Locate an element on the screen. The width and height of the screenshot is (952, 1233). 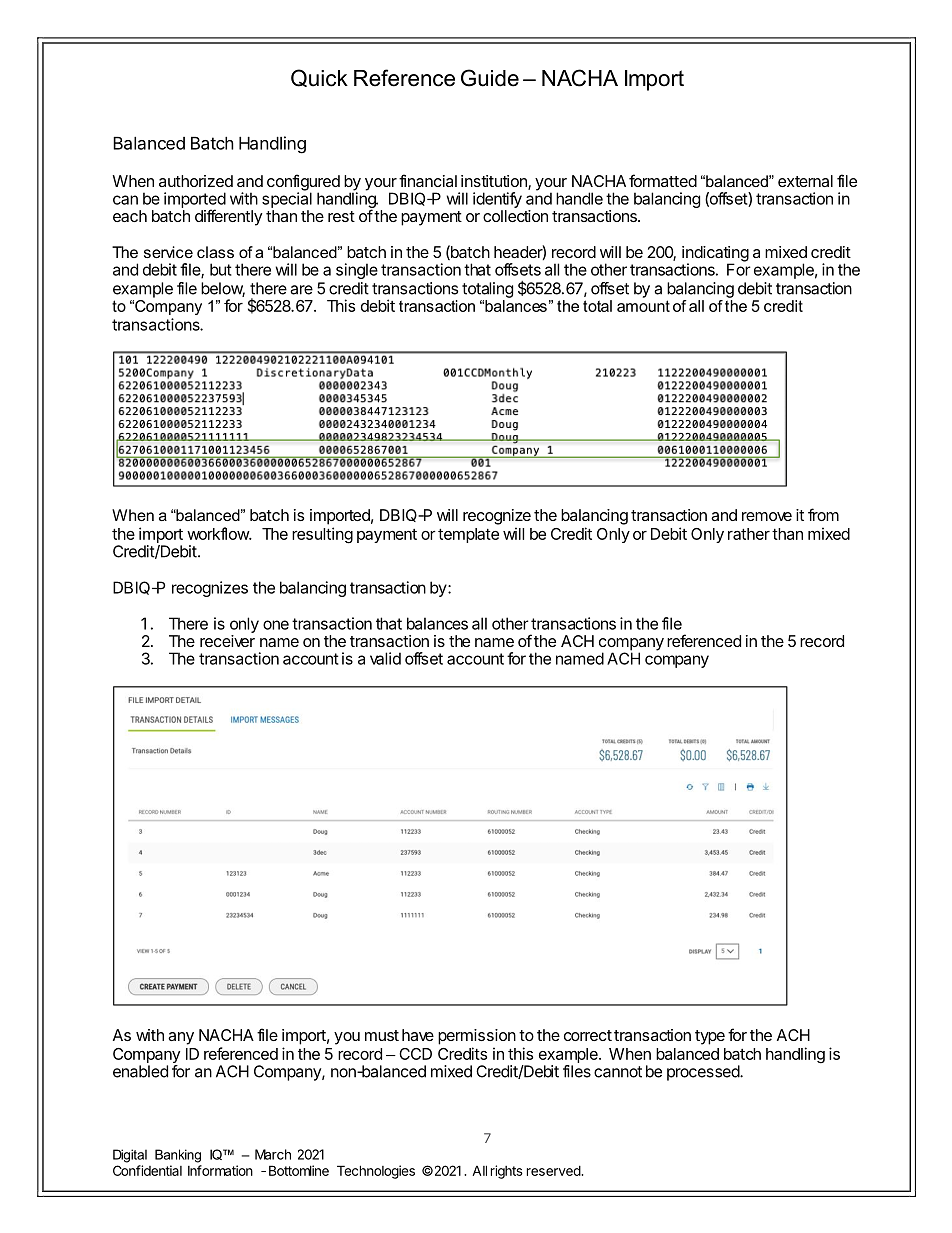
valid is located at coordinates (385, 658).
